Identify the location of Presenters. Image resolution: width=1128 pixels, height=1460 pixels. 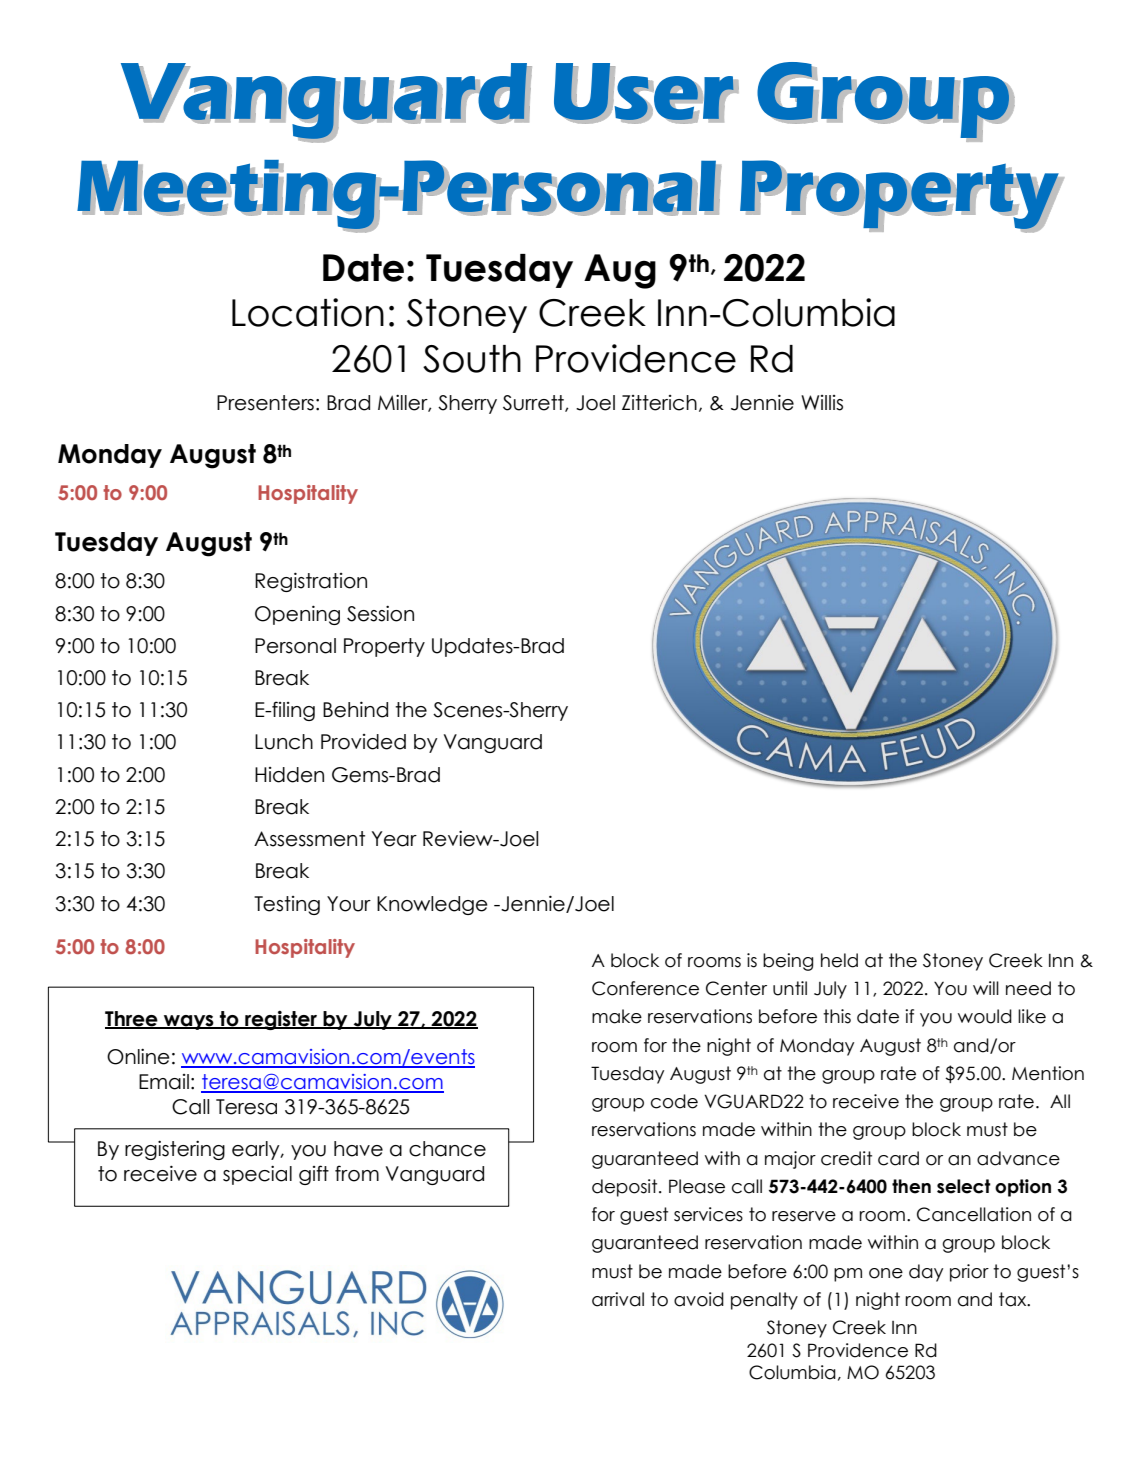
(265, 403).
